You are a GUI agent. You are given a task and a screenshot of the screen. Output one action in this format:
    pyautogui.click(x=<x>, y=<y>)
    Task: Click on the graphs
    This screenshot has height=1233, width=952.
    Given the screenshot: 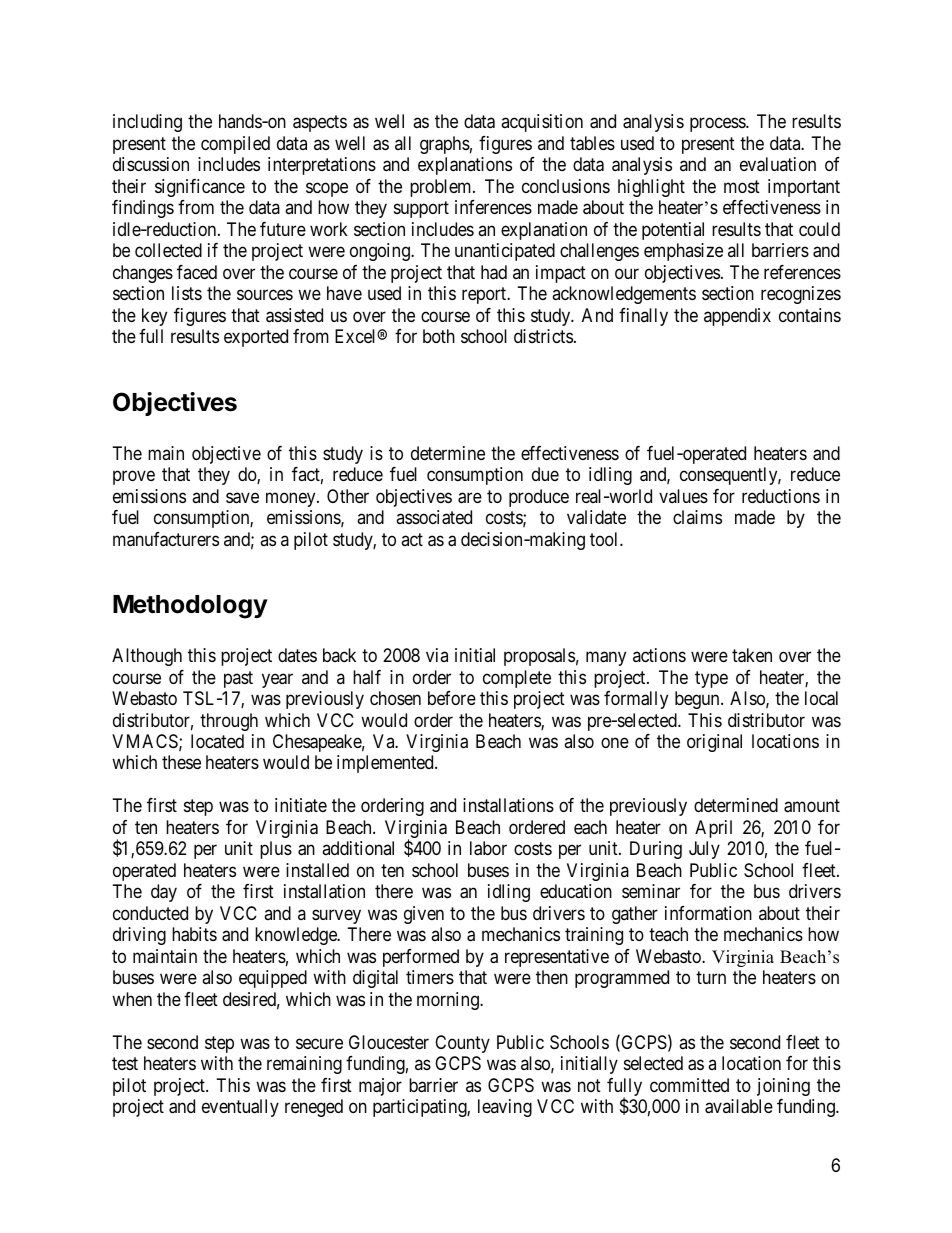 What is the action you would take?
    pyautogui.click(x=445, y=145)
